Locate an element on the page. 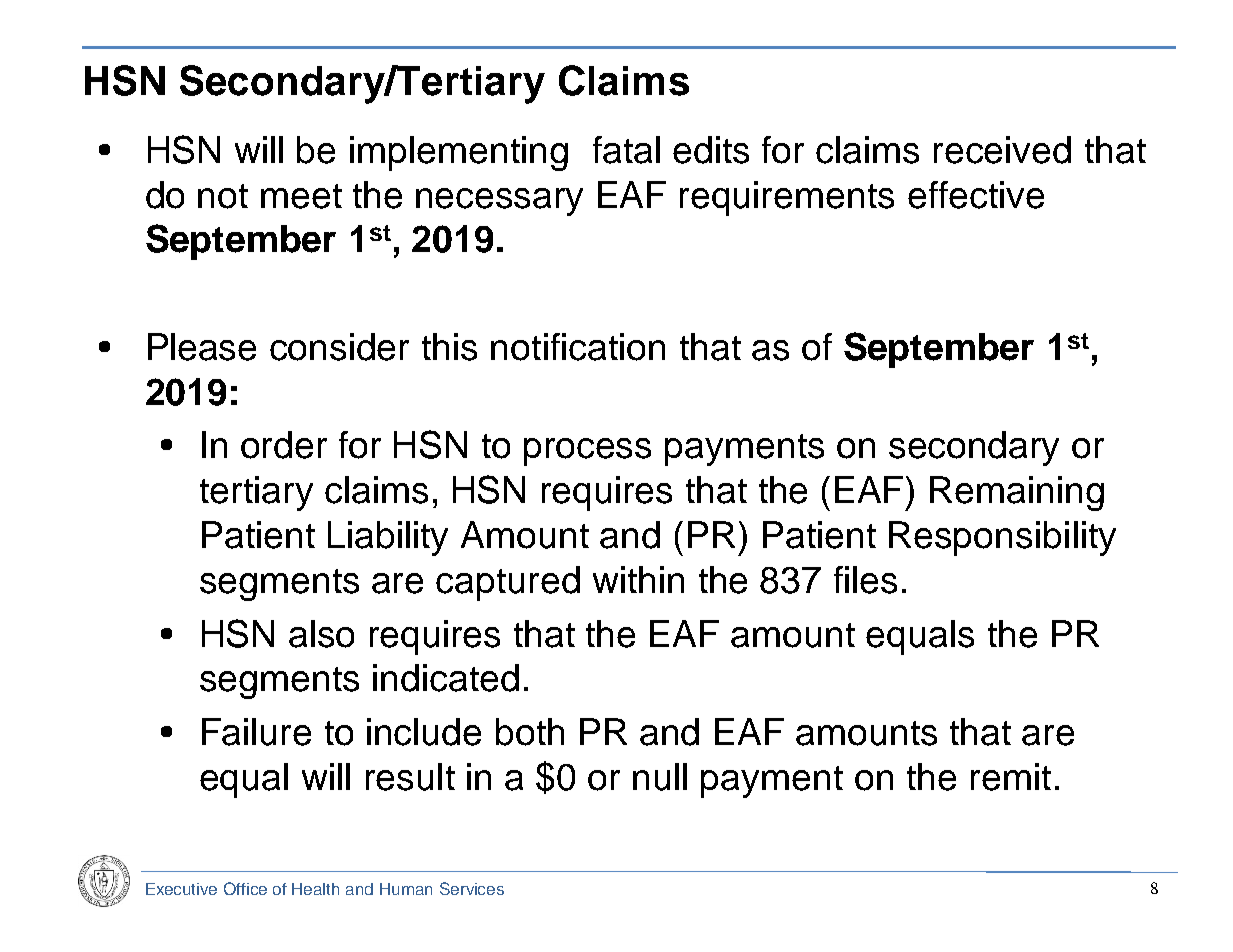  Office is located at coordinates (245, 888).
